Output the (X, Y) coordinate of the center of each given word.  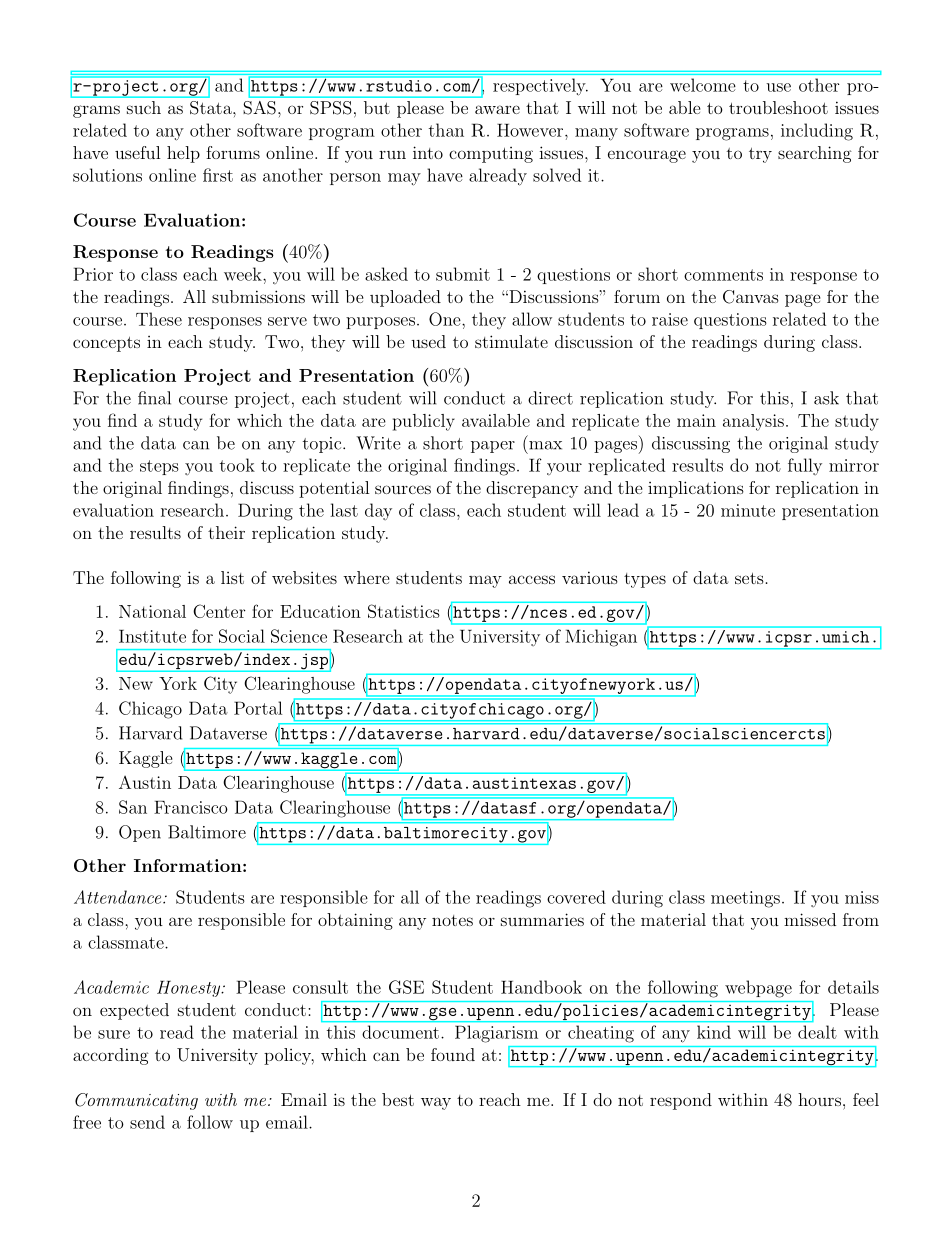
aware (497, 109)
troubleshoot (778, 107)
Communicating (136, 1101)
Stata (212, 108)
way (436, 1103)
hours (819, 1099)
